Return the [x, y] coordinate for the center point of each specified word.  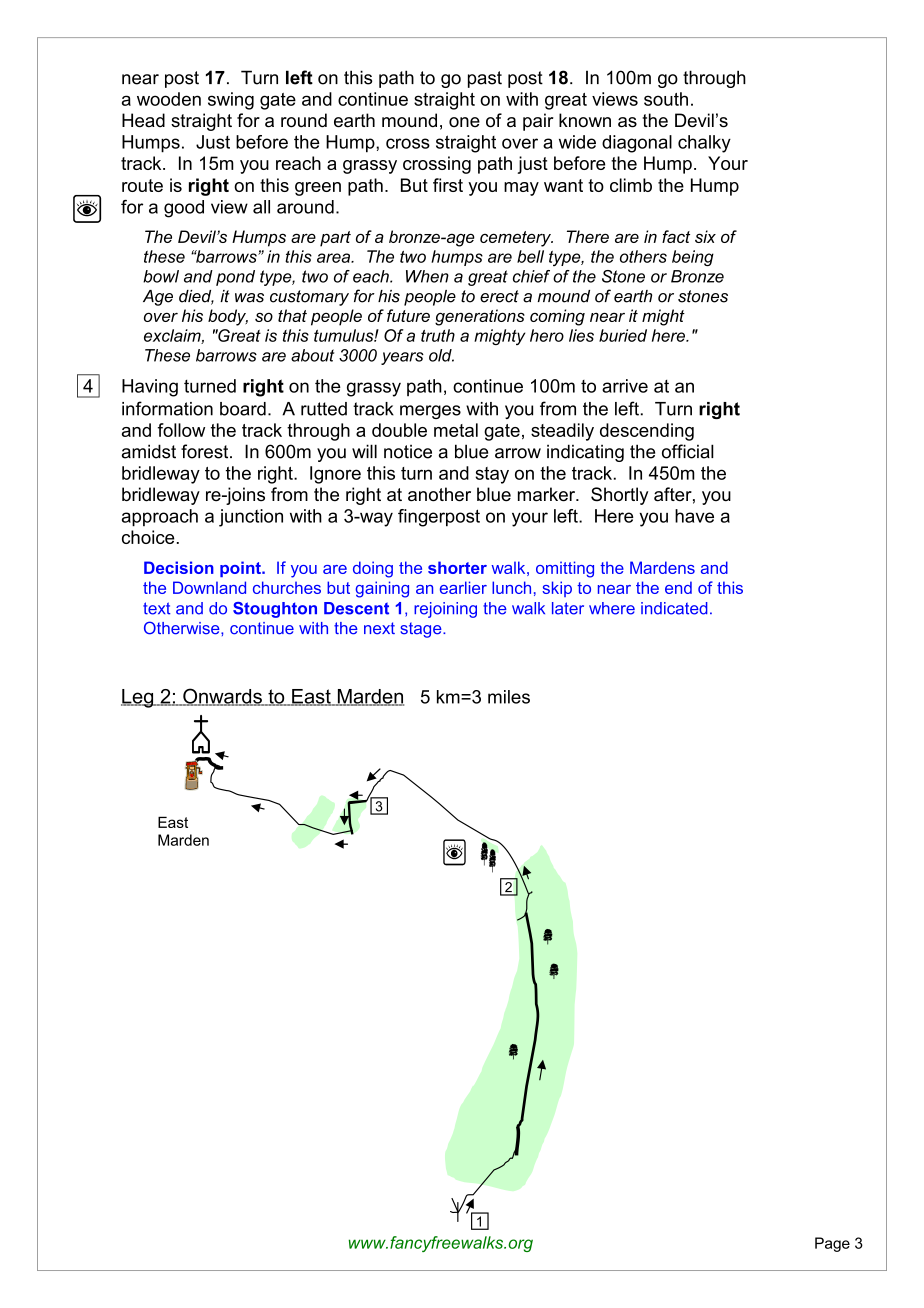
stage [422, 630]
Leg [138, 698]
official [688, 451]
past [485, 79]
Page [832, 1244]
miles [509, 697]
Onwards [222, 697]
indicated [674, 608]
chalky [704, 144]
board [243, 409]
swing [231, 101]
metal [456, 430]
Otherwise [183, 628]
